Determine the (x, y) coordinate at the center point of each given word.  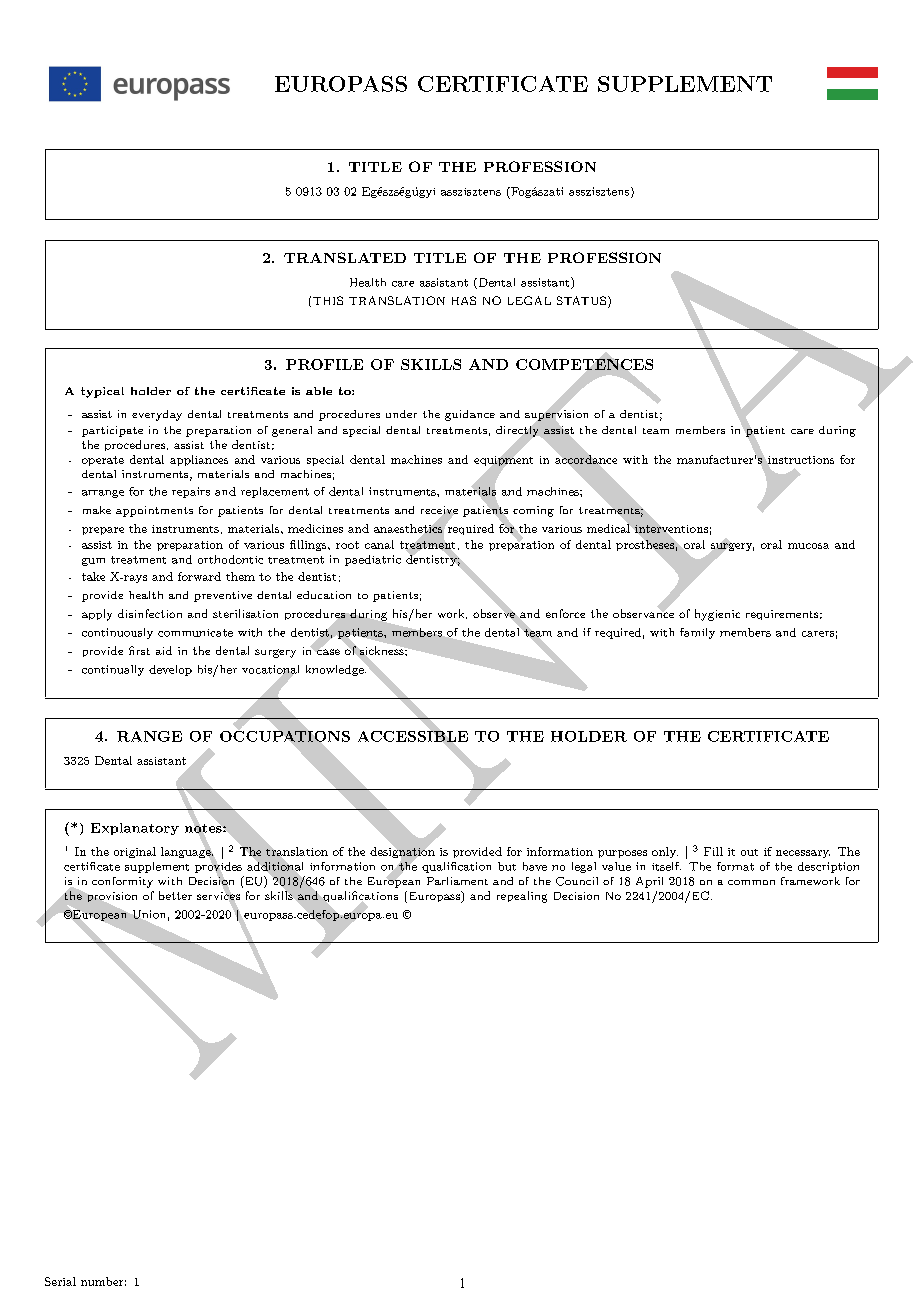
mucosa (808, 546)
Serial (60, 1281)
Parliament (457, 881)
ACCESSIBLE (413, 736)
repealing (522, 897)
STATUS (581, 300)
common (751, 882)
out (749, 852)
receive (439, 511)
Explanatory (135, 829)
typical (102, 392)
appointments (154, 511)
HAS (464, 300)
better (175, 895)
